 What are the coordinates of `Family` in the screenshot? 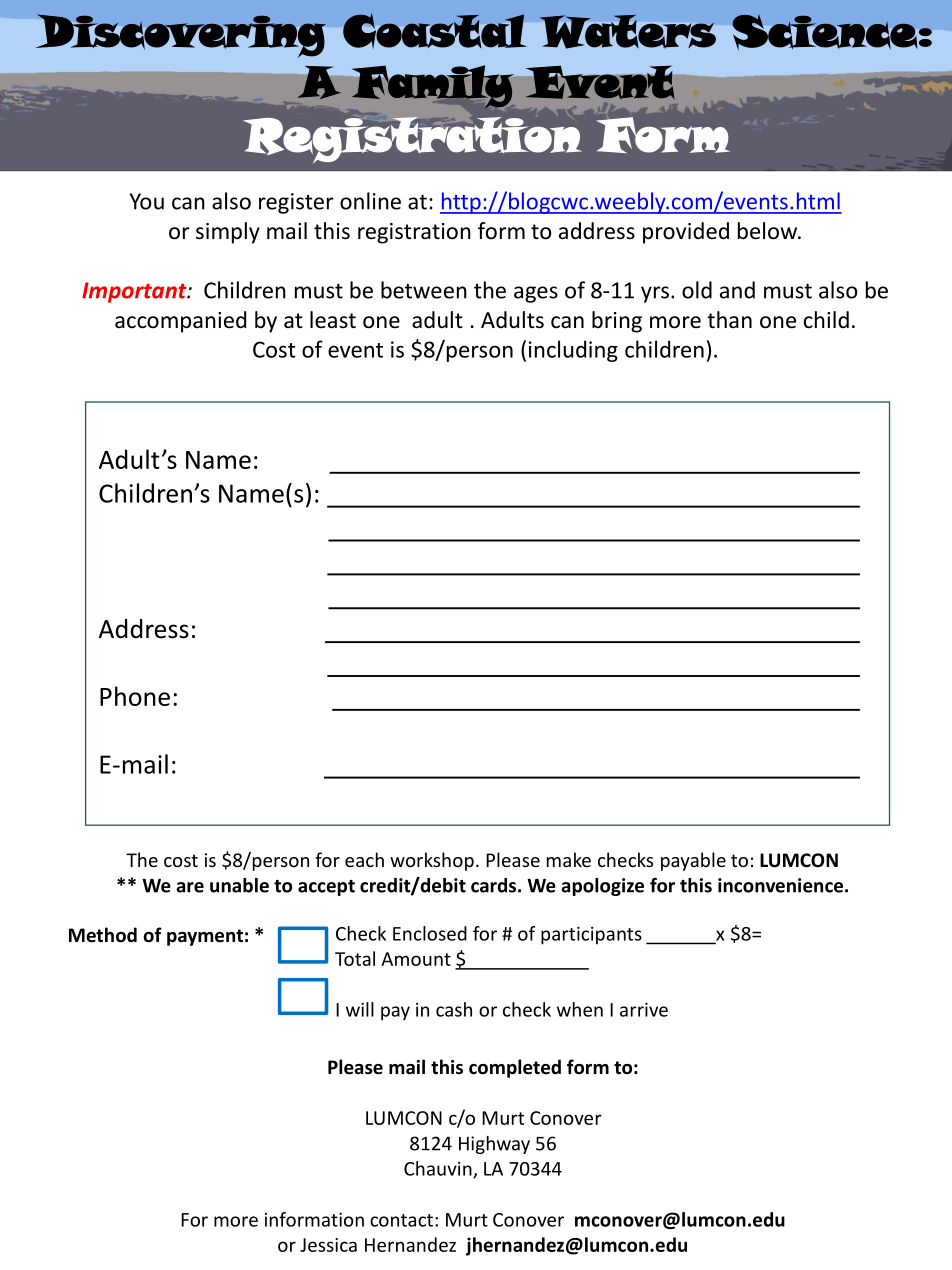 It's located at (433, 87).
